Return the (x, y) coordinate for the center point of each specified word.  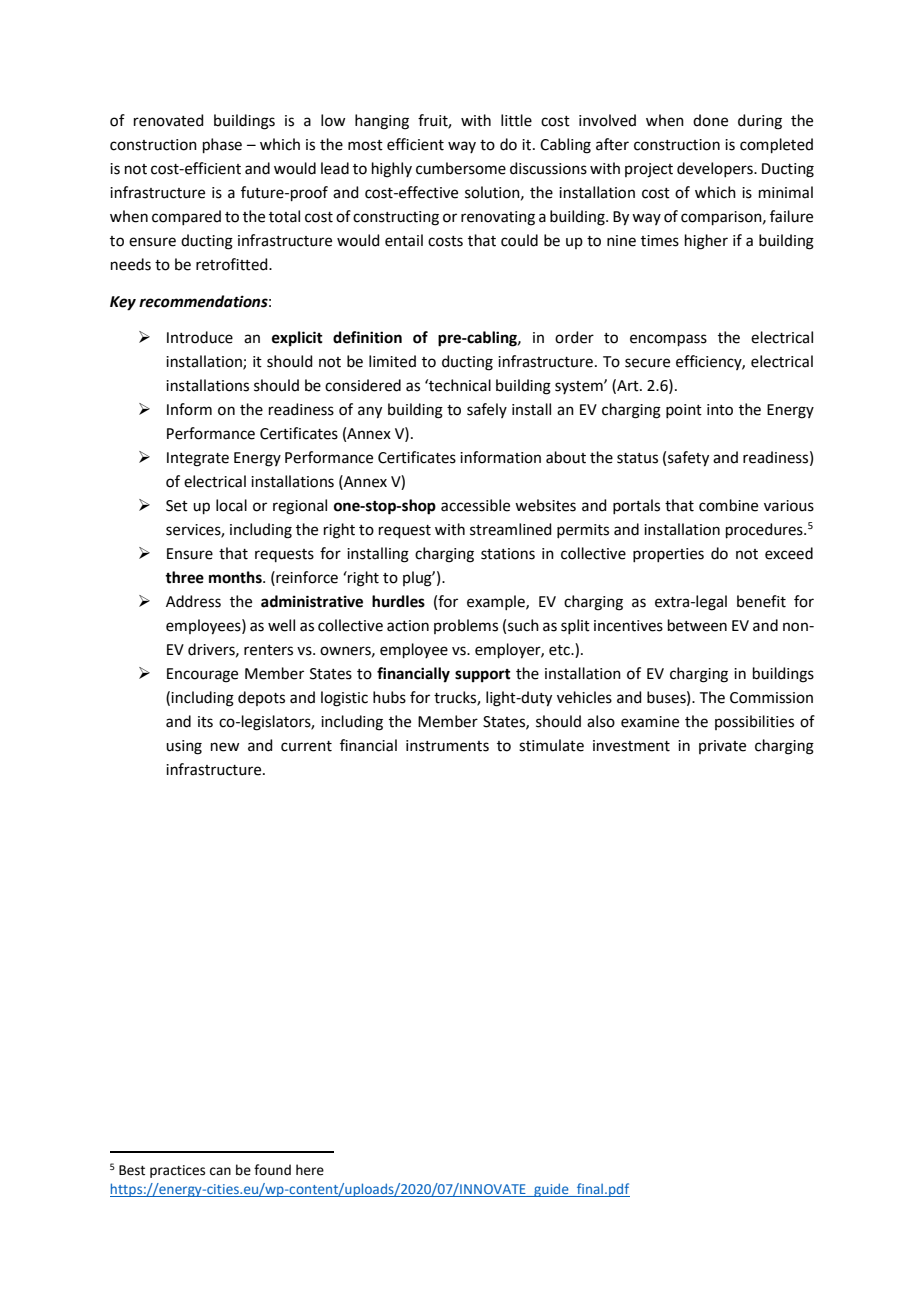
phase (222, 145)
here (310, 1170)
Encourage (202, 675)
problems (466, 626)
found (272, 1170)
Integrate (198, 459)
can (220, 1171)
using (184, 747)
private (722, 747)
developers (716, 169)
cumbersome (461, 168)
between (697, 625)
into (720, 410)
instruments (447, 746)
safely (487, 410)
